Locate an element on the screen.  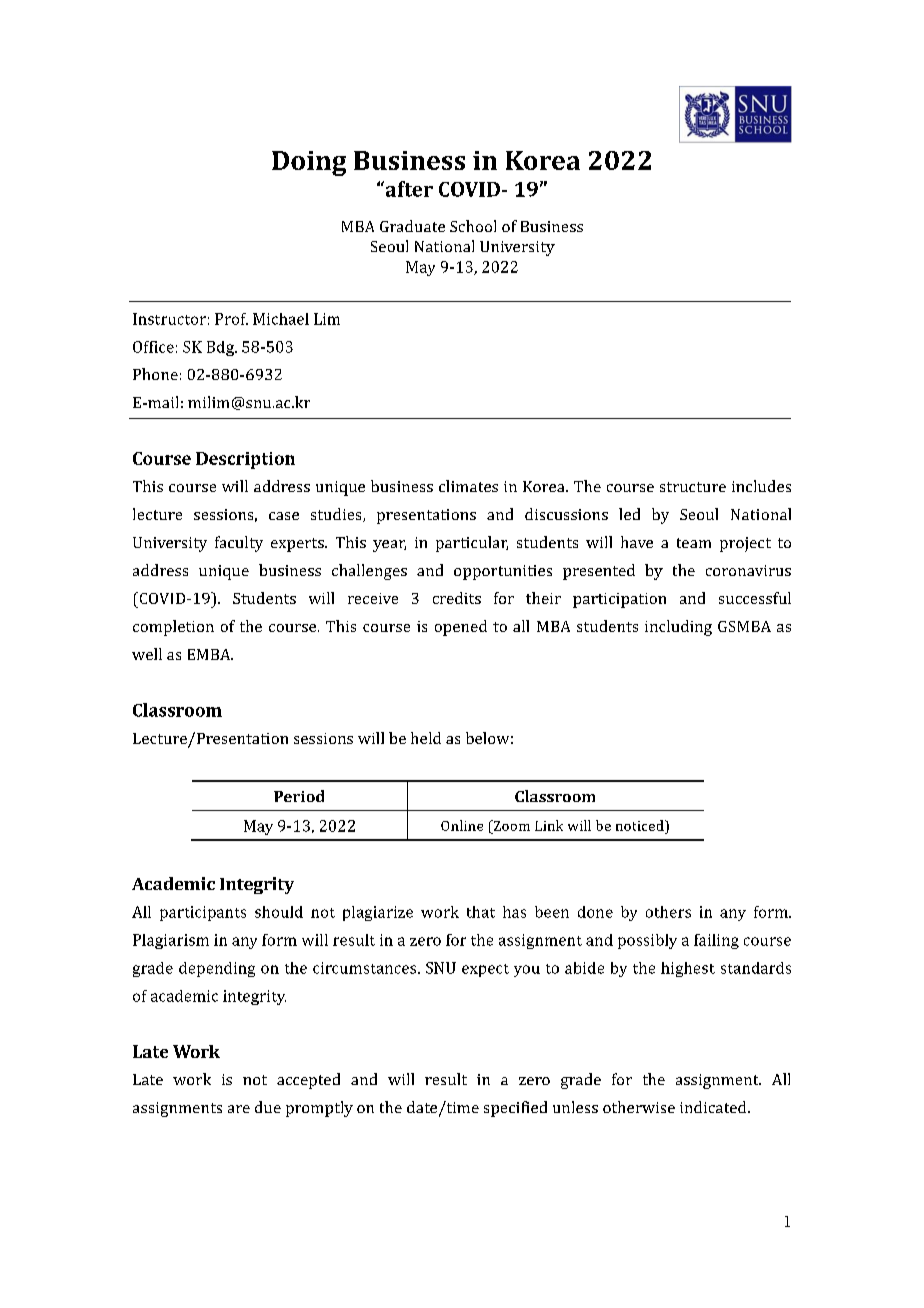
School is located at coordinates (473, 226).
